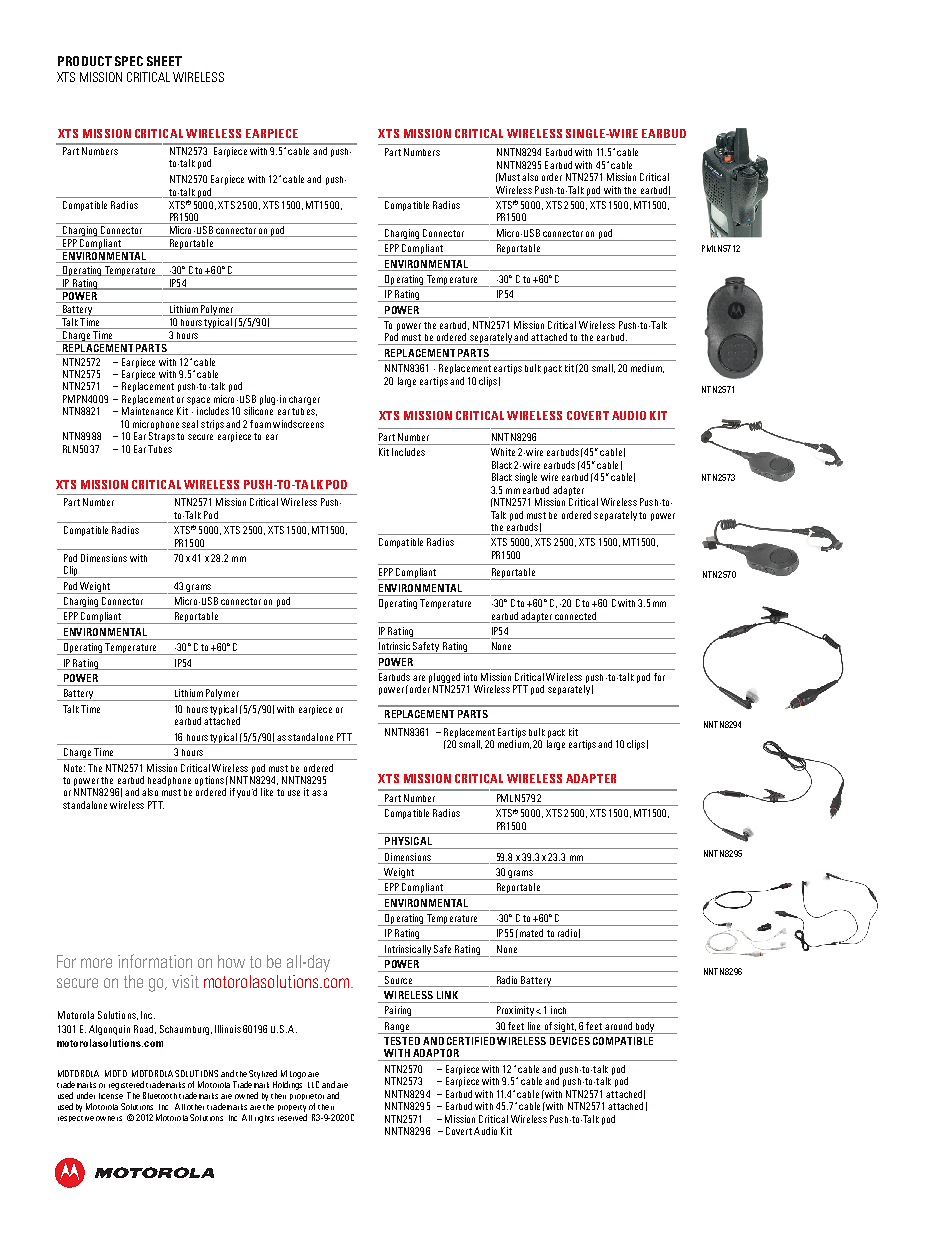 The image size is (952, 1233). Describe the element at coordinates (258, 411) in the image. I see `silicone` at that location.
